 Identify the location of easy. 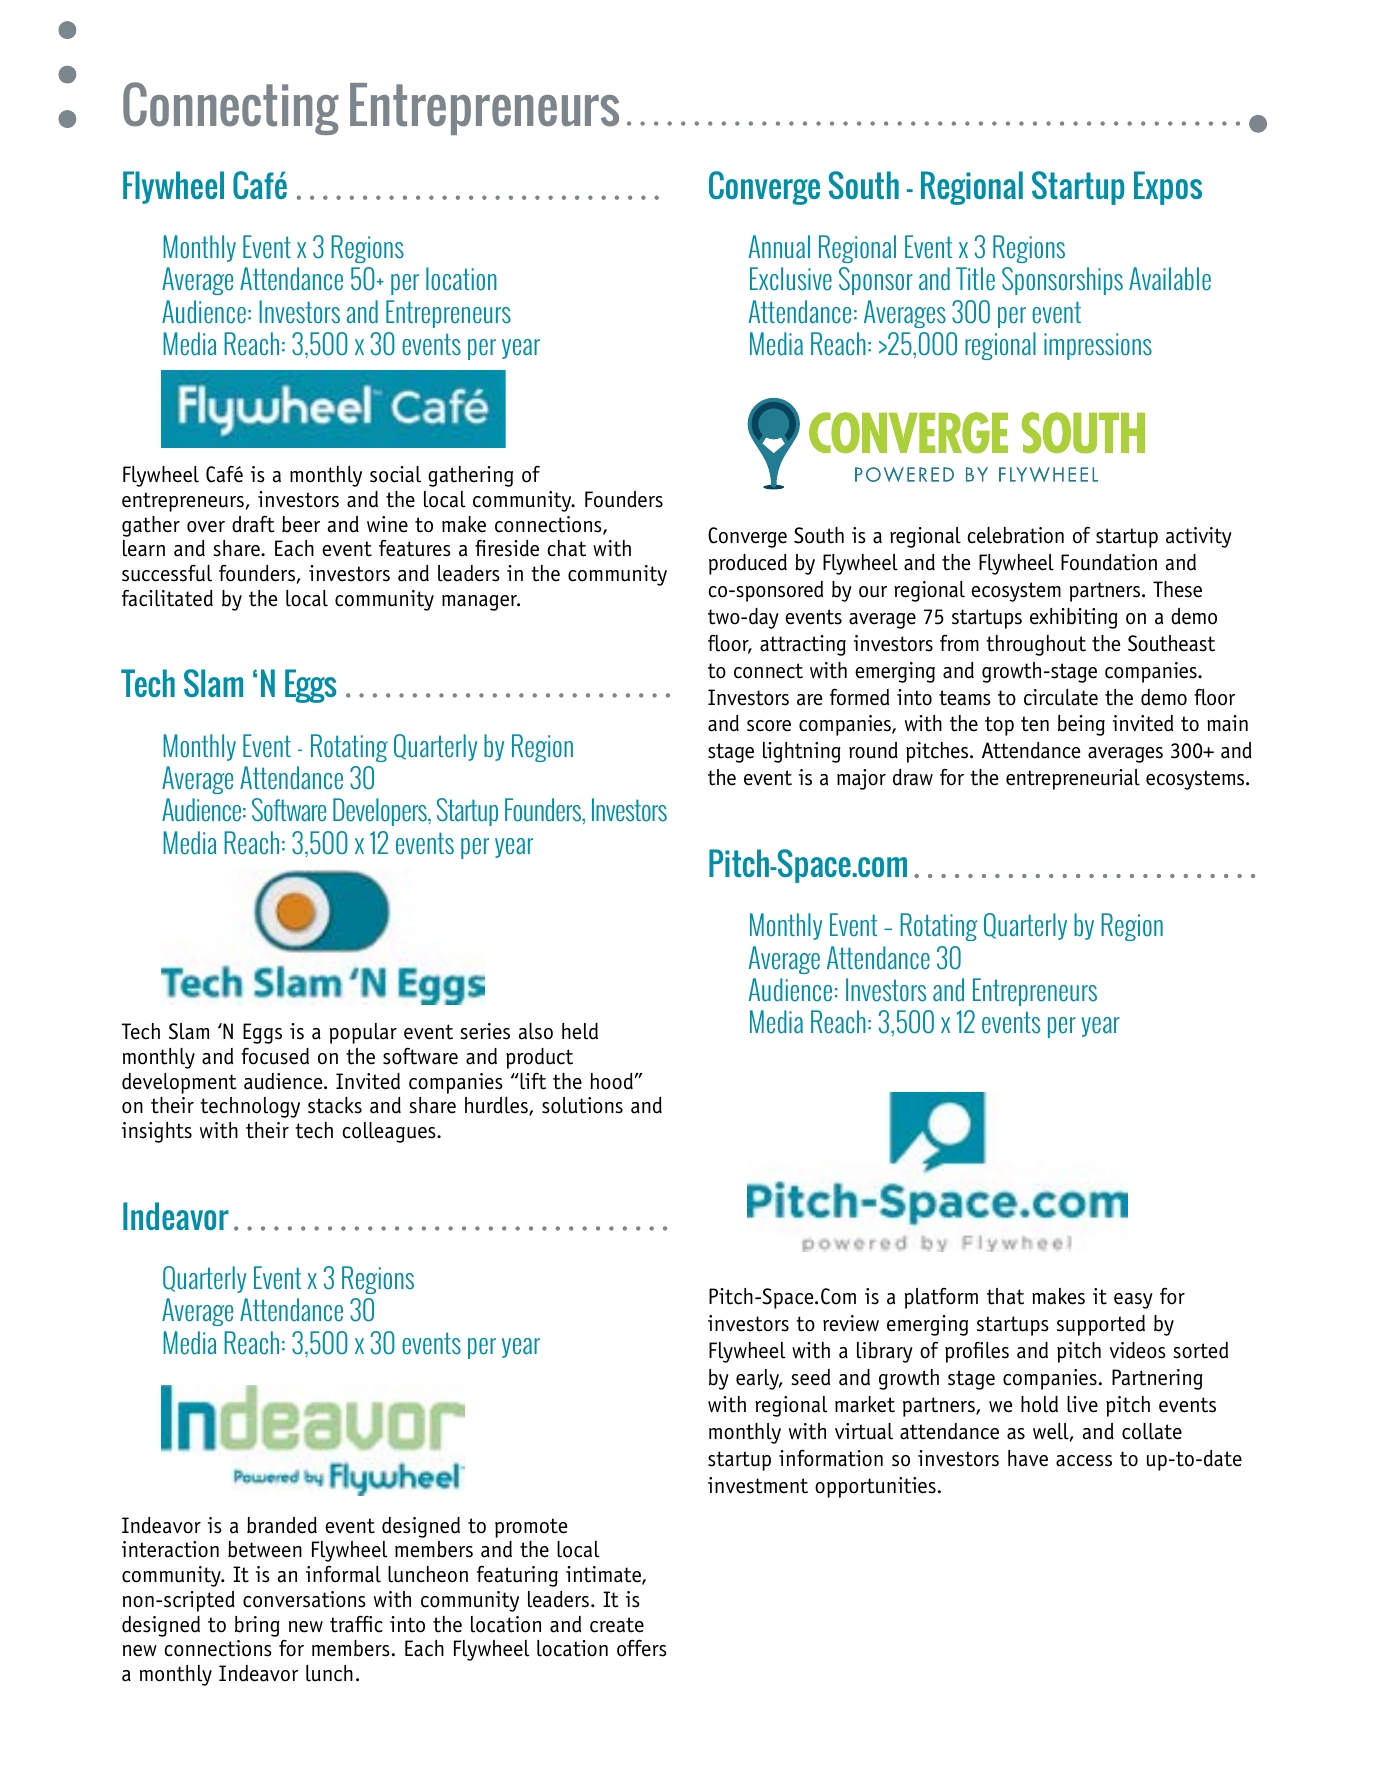
(1133, 1301).
